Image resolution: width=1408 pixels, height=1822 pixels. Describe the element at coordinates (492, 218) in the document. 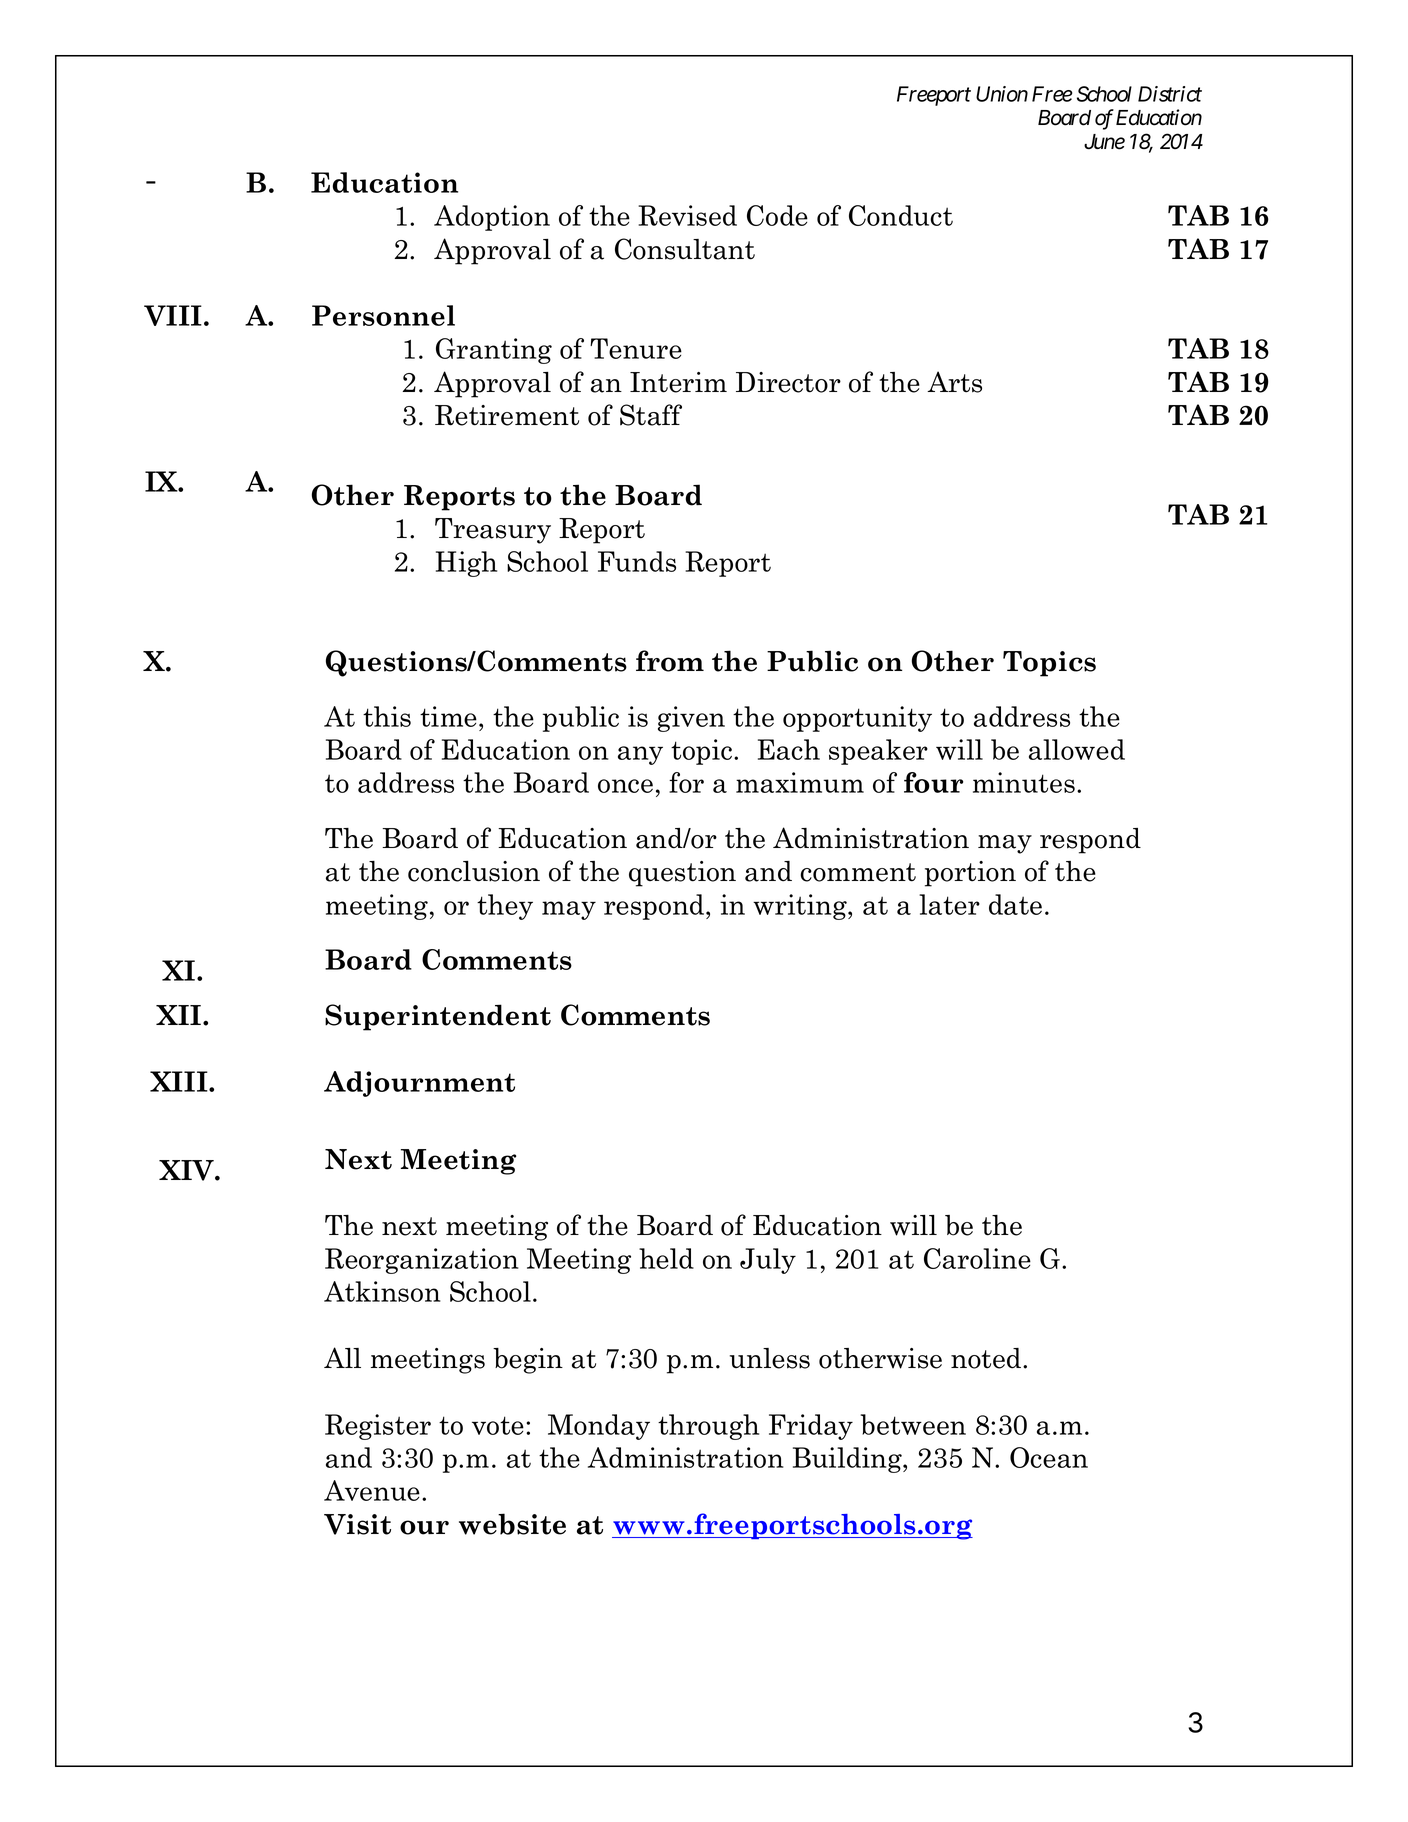

I see `Adoption` at that location.
